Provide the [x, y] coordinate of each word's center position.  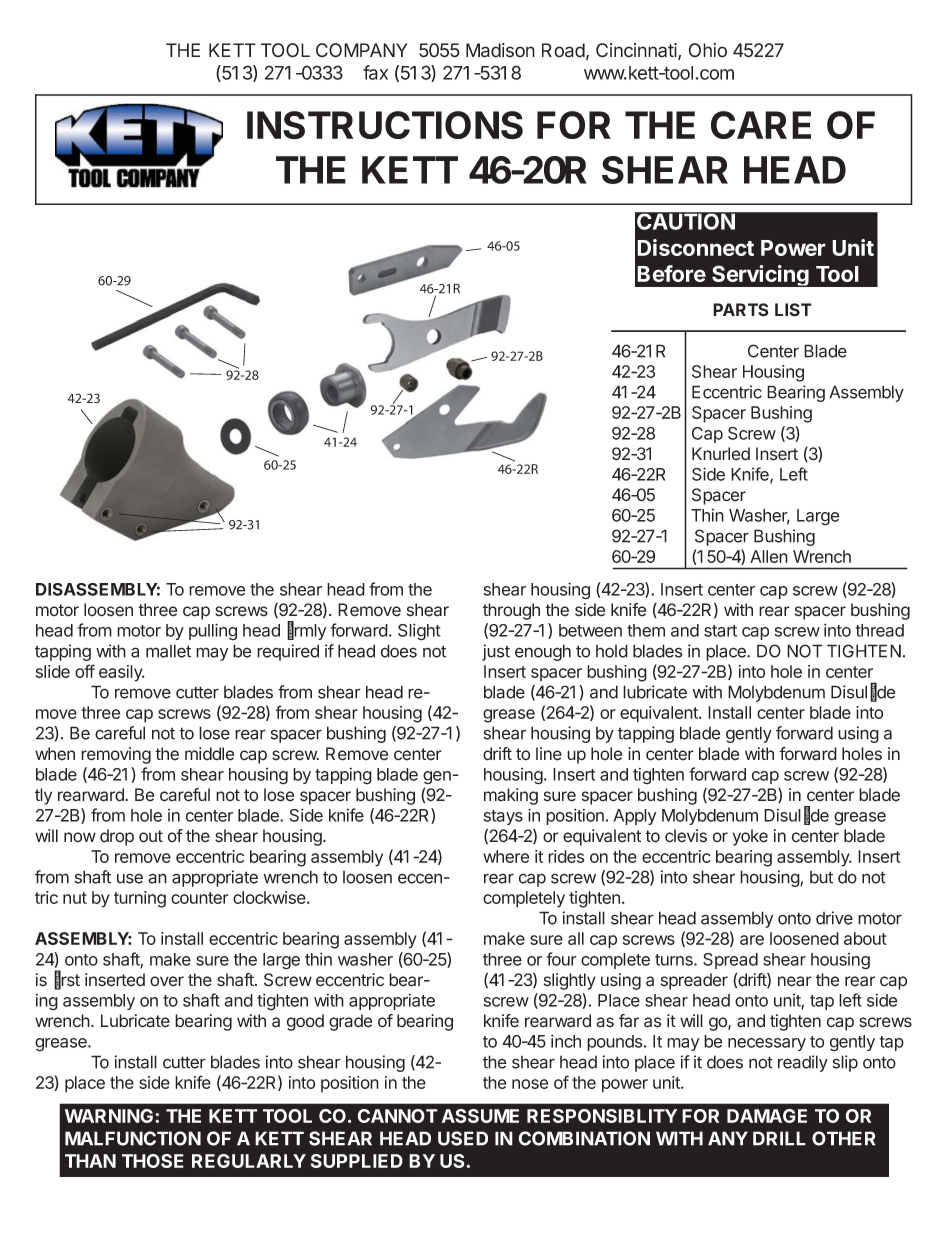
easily [121, 673]
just [496, 652]
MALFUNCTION [133, 1138]
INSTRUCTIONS [385, 125]
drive [834, 918]
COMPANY [362, 50]
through [511, 611]
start [720, 631]
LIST [793, 310]
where [506, 856]
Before [671, 273]
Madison [500, 50]
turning [140, 899]
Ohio [708, 50]
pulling [213, 632]
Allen [769, 556]
